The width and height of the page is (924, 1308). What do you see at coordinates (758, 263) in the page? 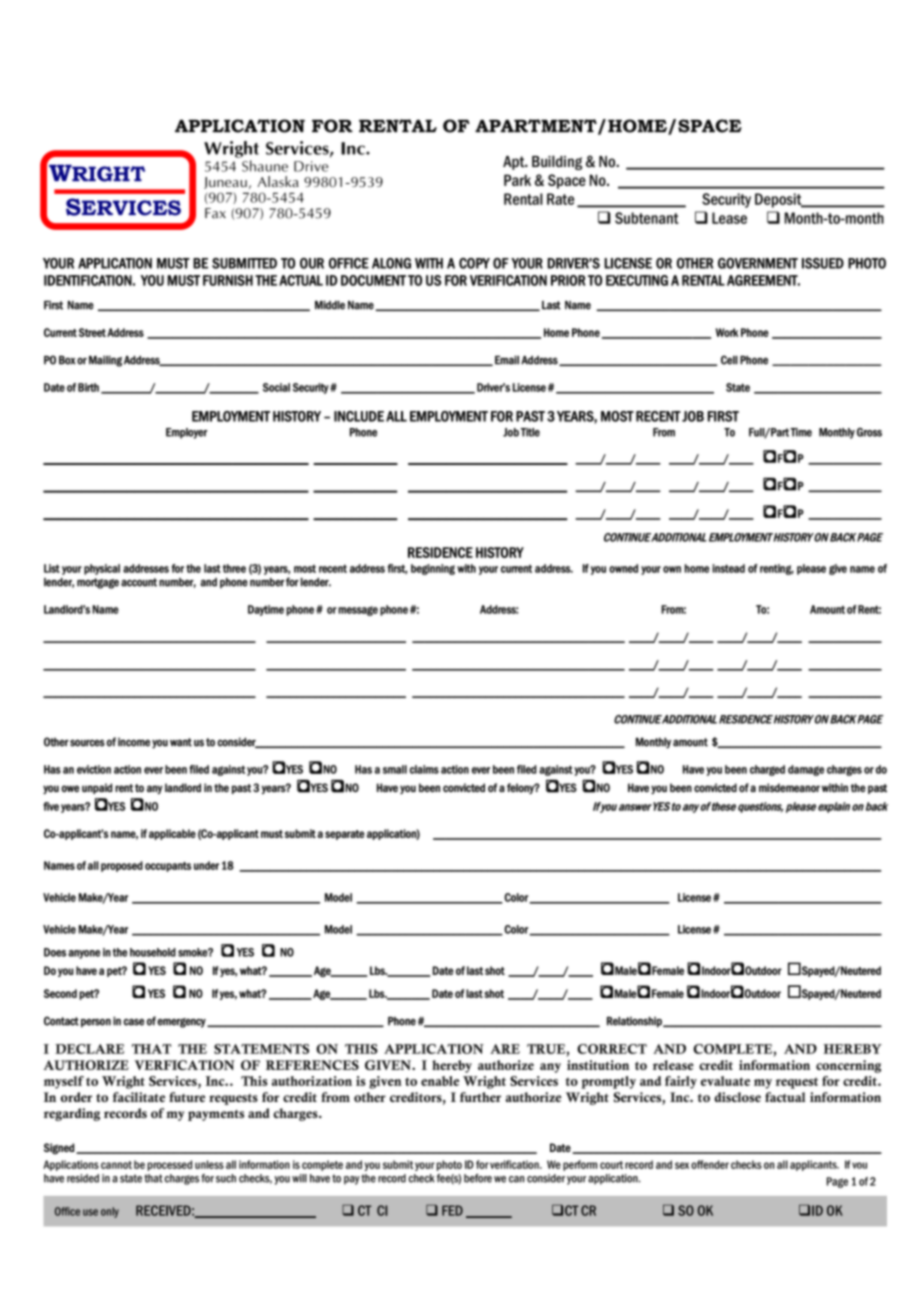
I see `GOVERNMENT` at bounding box center [758, 263].
